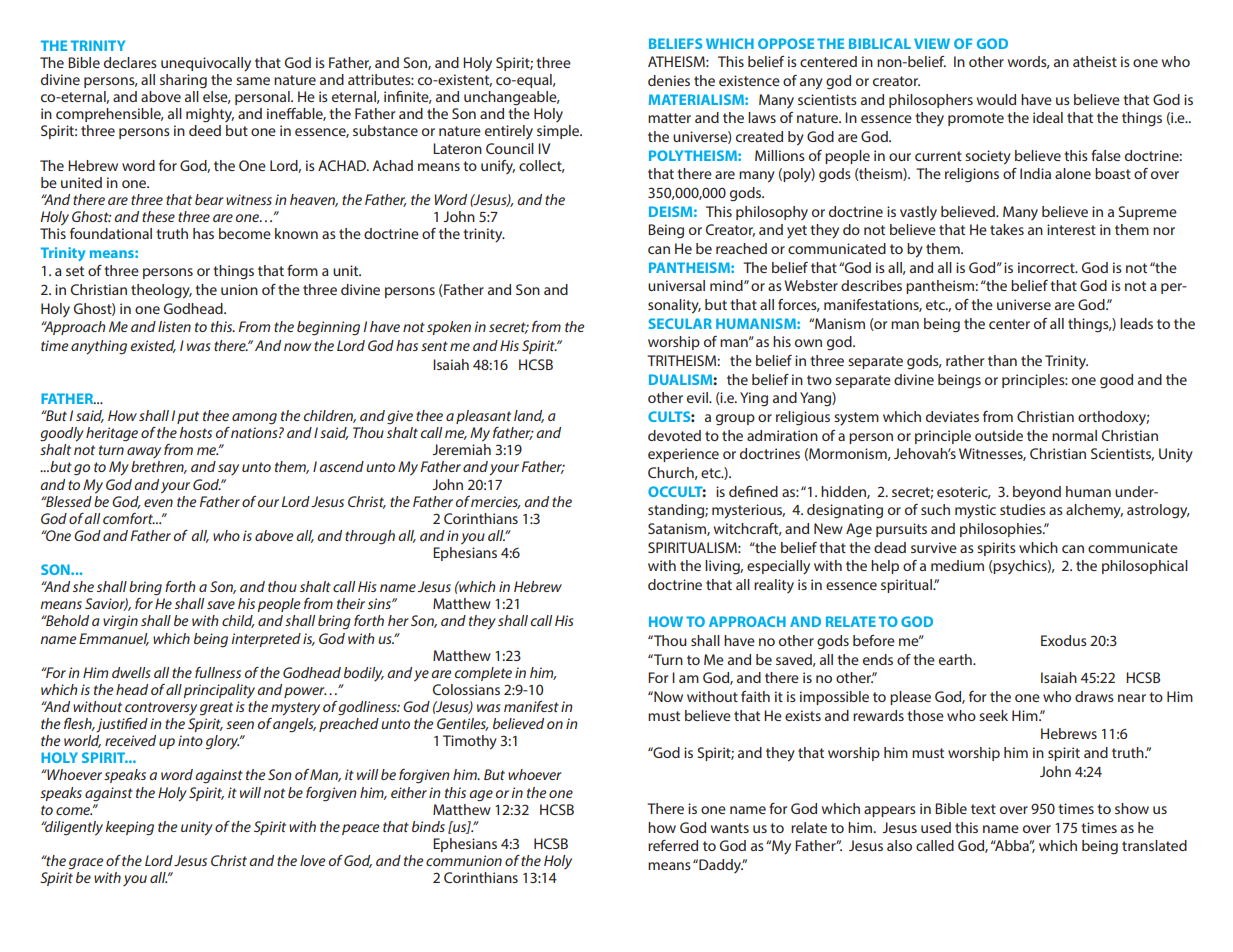  I want to click on philosophies, so click(1002, 530).
